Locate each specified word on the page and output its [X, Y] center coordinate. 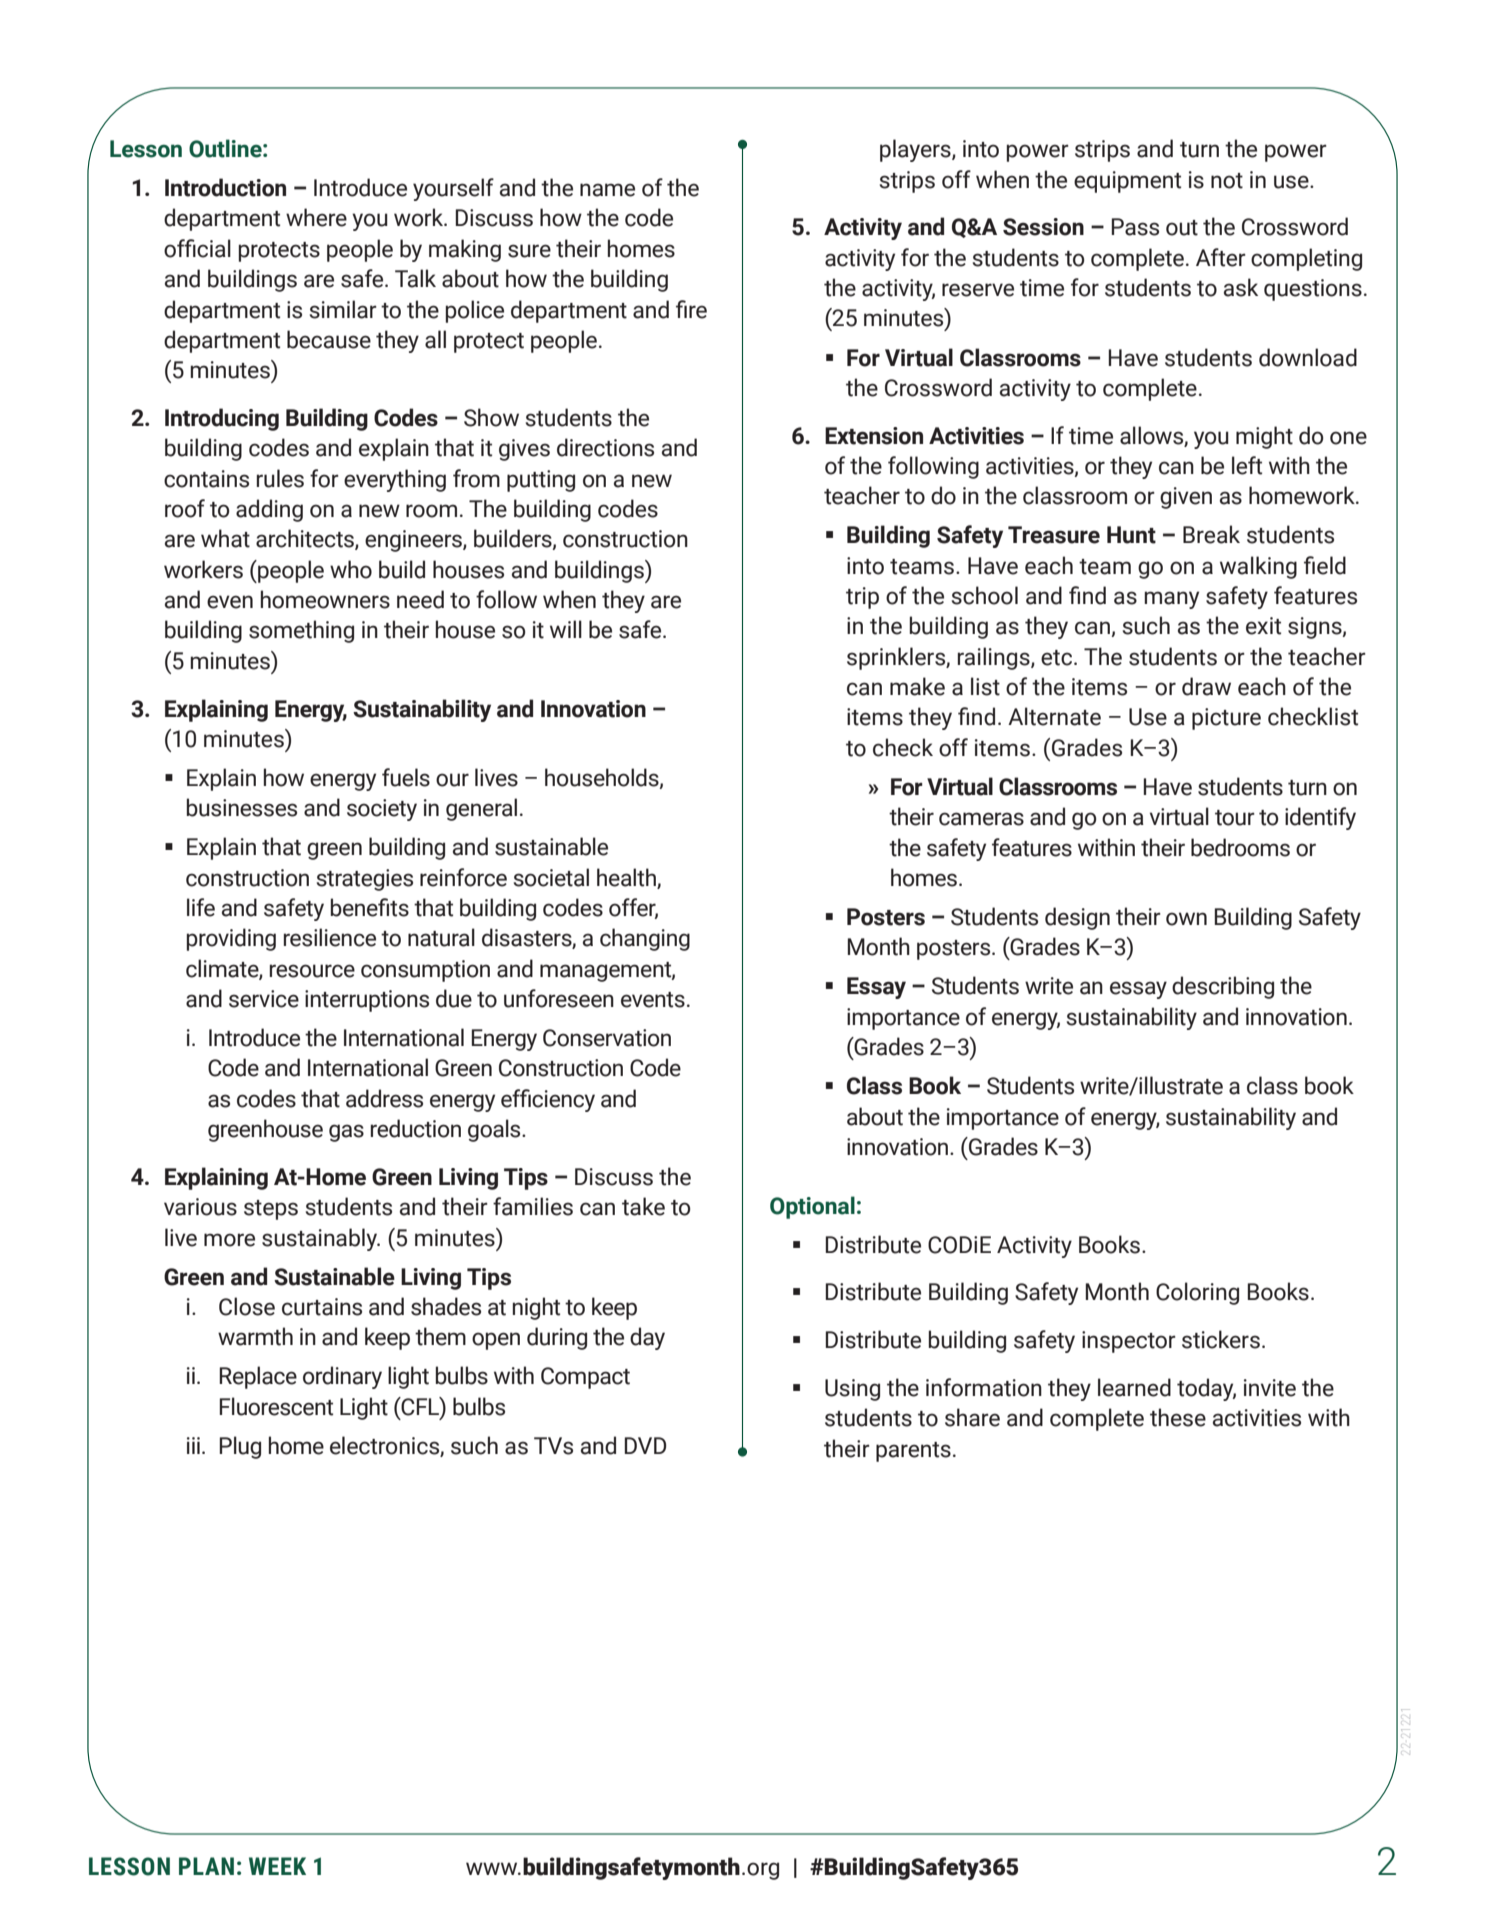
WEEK [277, 1866]
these [1178, 1417]
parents [913, 1452]
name [607, 190]
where [316, 217]
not [1227, 181]
